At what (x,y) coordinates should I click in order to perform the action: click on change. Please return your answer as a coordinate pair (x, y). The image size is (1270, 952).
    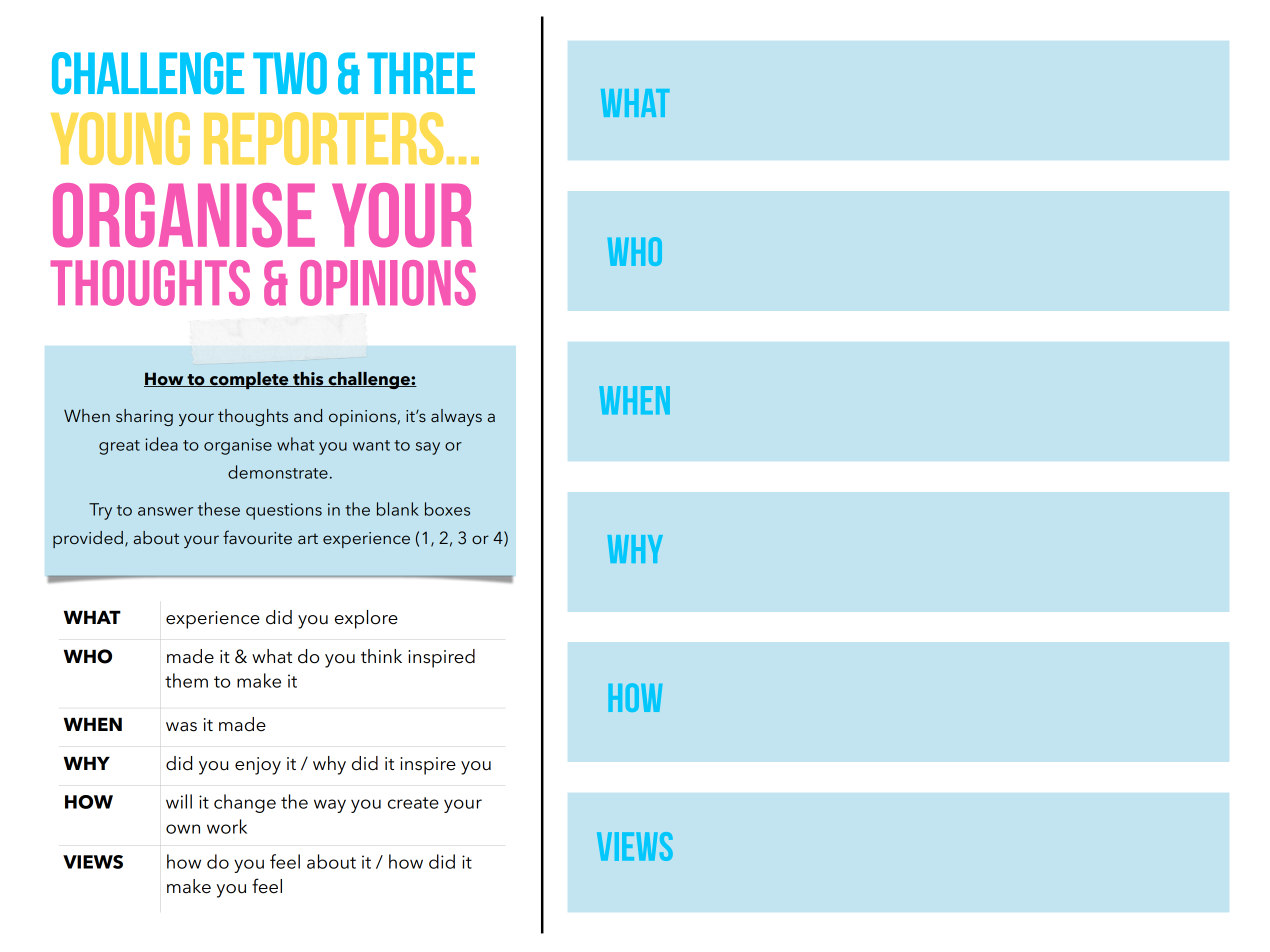
    Looking at the image, I should click on (245, 803).
